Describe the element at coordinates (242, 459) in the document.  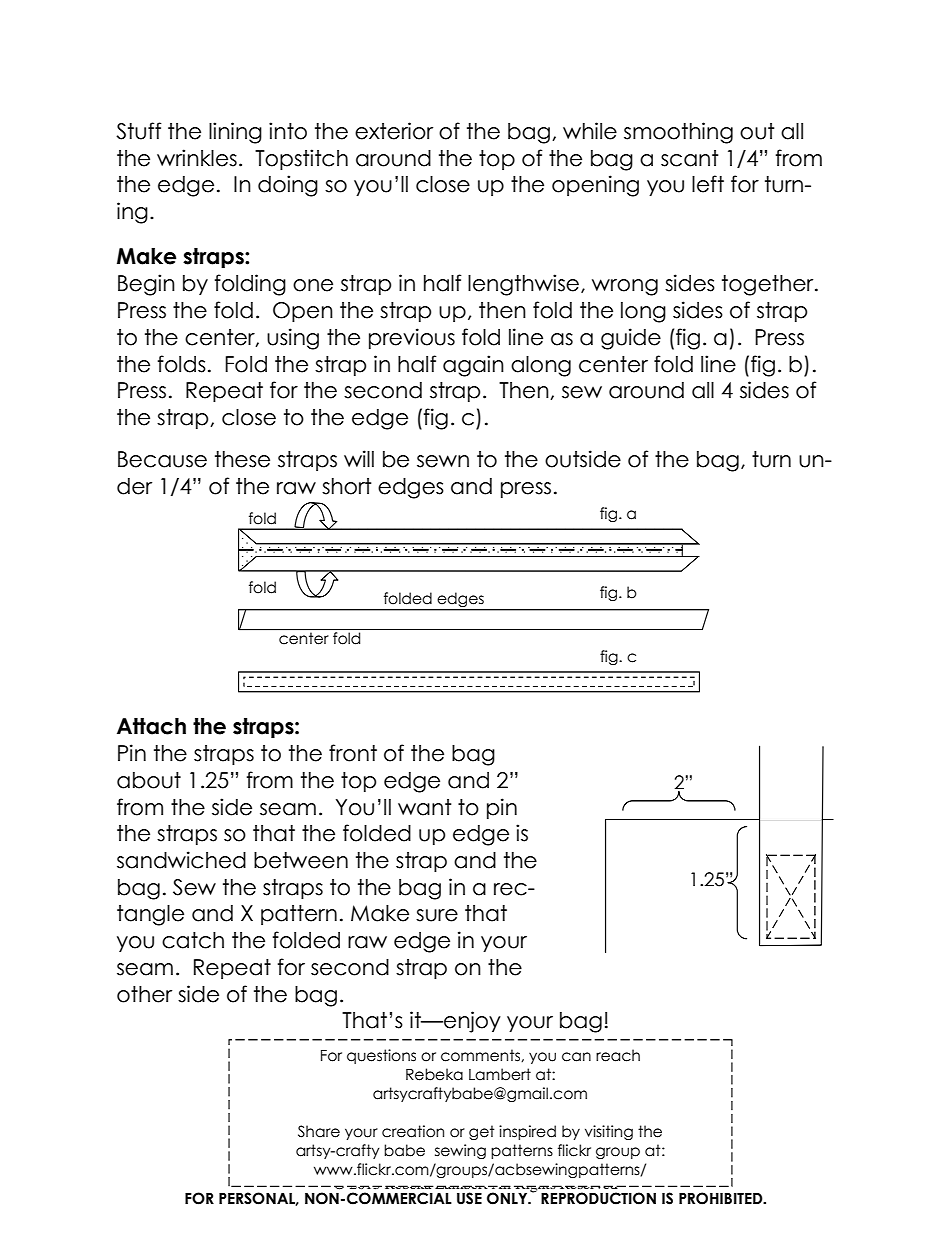
I see `these` at that location.
